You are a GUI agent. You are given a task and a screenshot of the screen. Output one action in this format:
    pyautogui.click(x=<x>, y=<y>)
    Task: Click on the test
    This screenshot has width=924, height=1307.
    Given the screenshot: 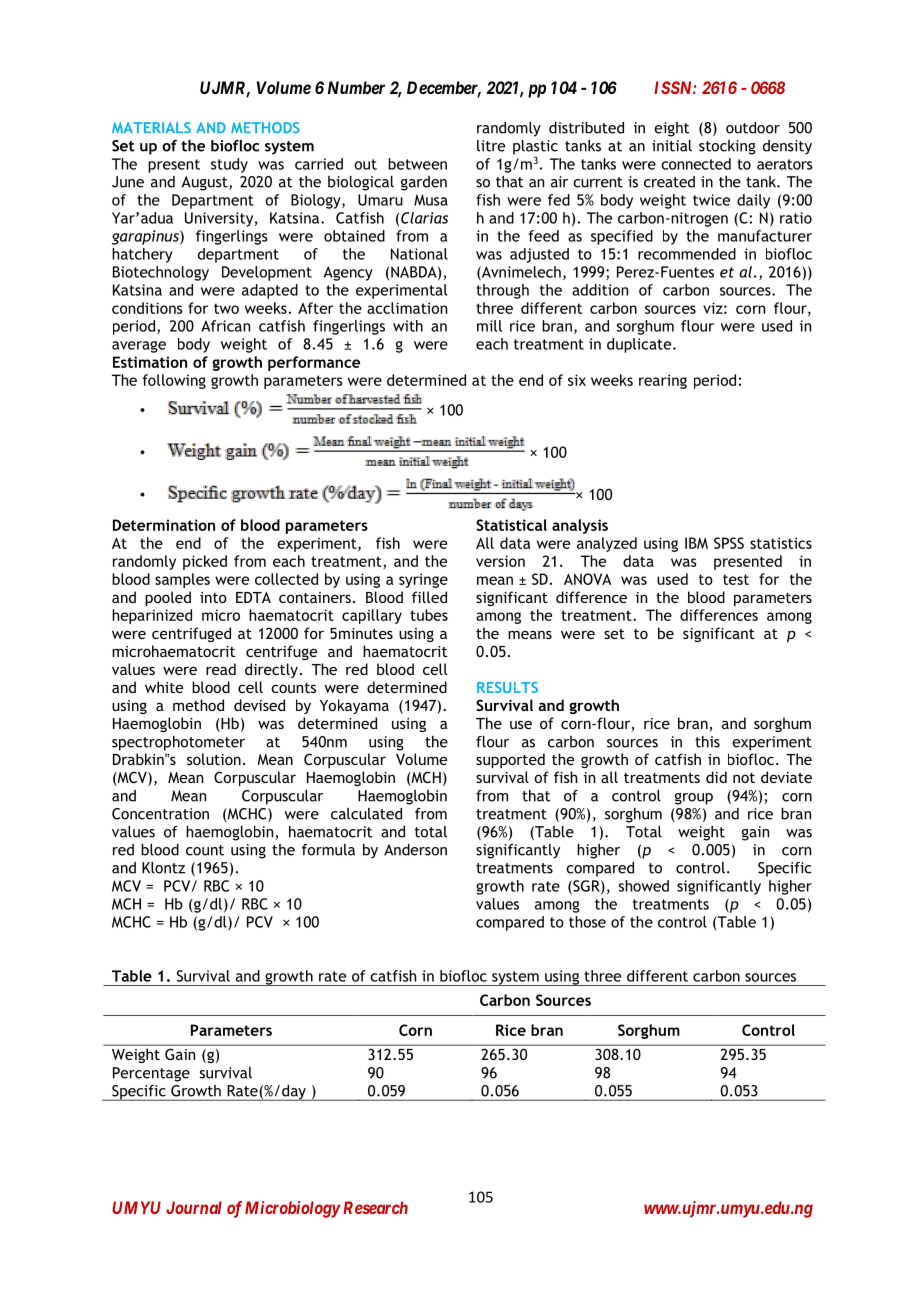 What is the action you would take?
    pyautogui.click(x=736, y=579)
